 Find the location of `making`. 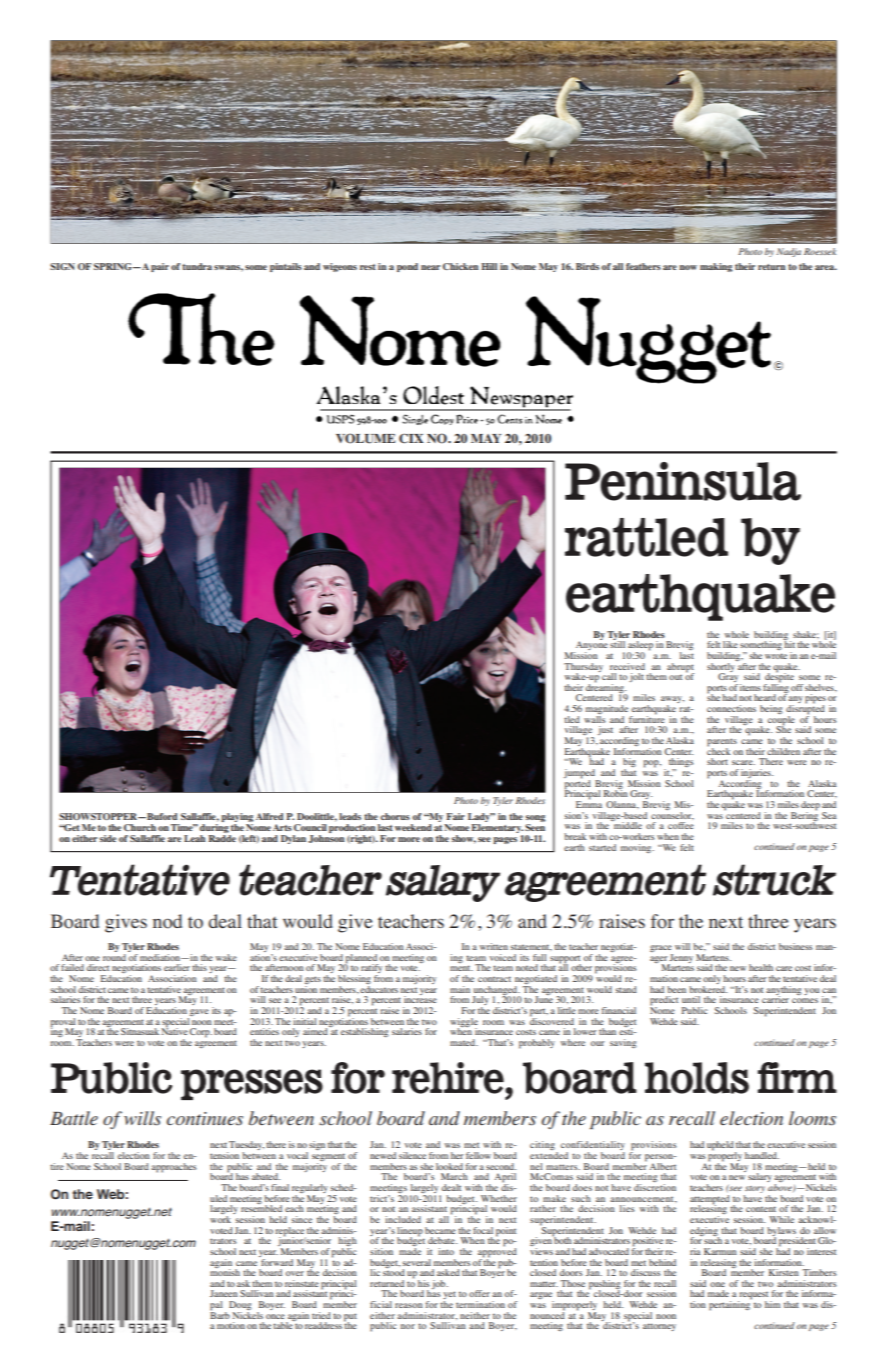

making is located at coordinates (716, 267).
